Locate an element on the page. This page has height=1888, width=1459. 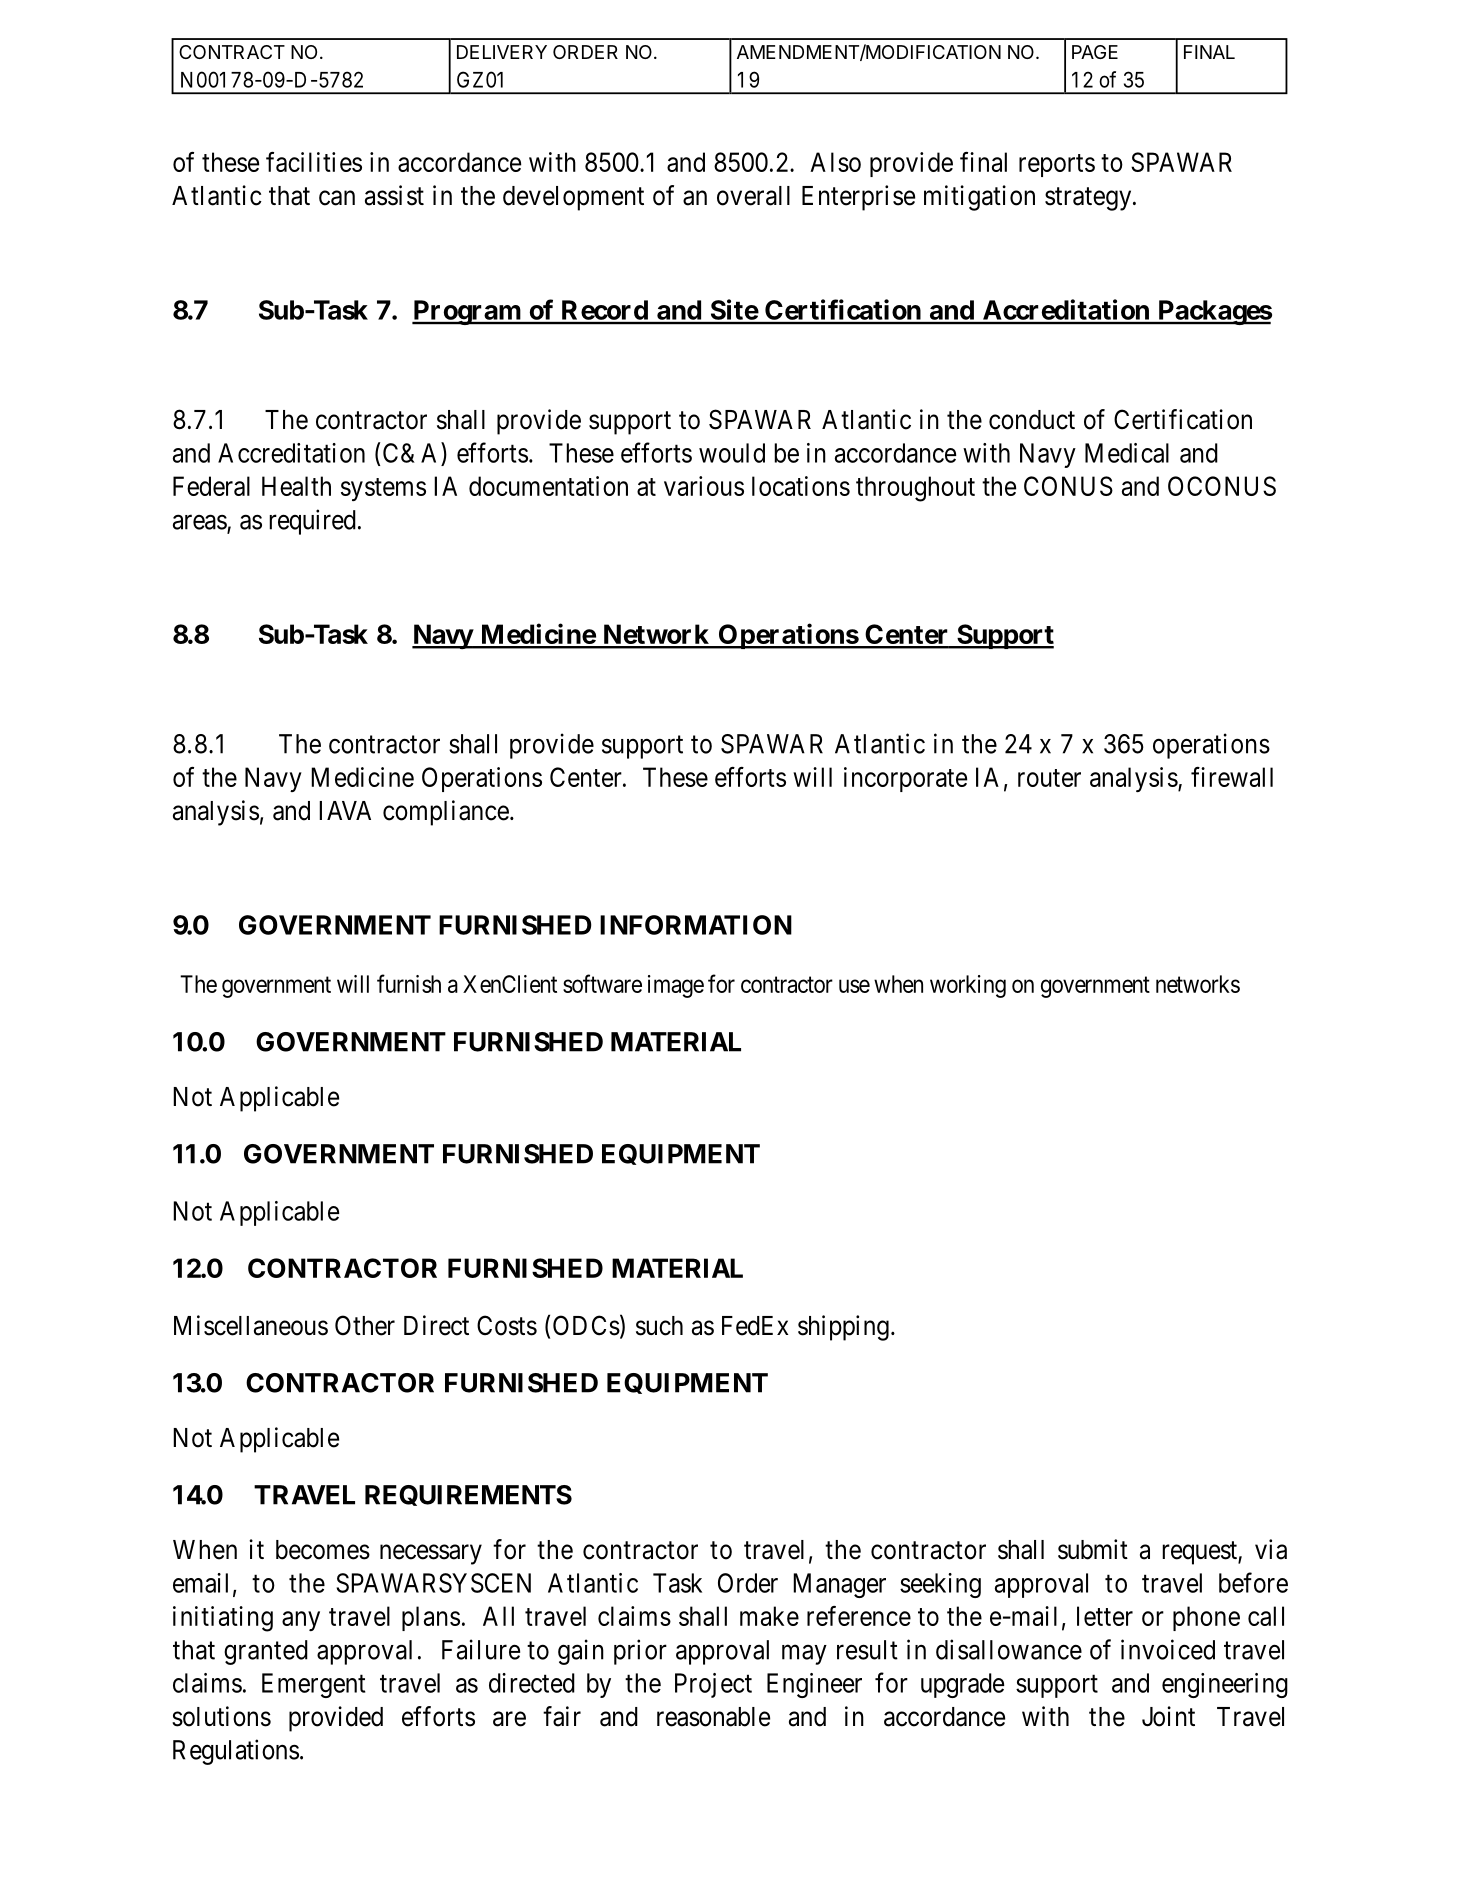
image is located at coordinates (676, 986).
